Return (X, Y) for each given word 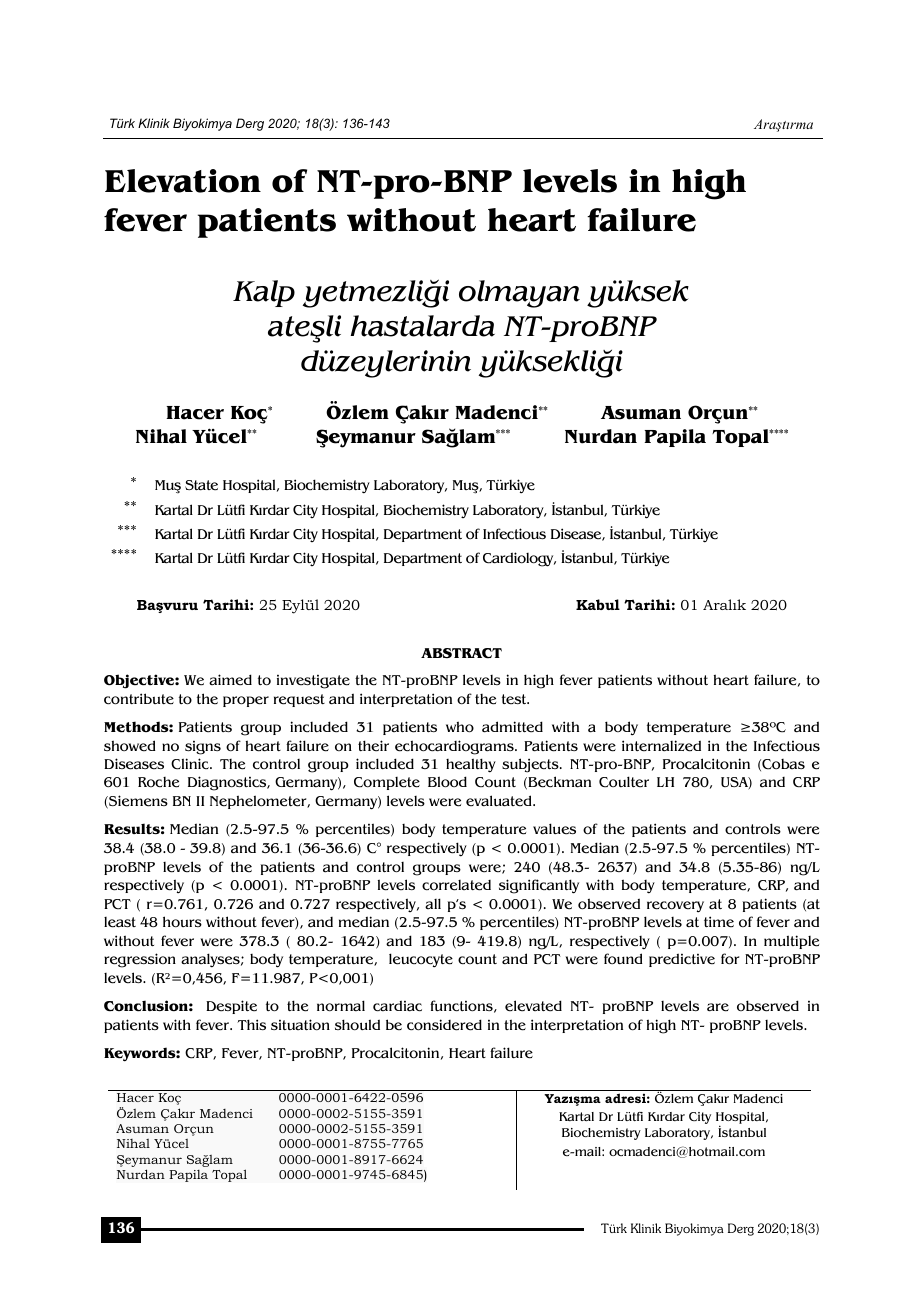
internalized (661, 746)
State (201, 485)
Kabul (598, 604)
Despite (231, 1007)
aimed (230, 680)
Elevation (183, 181)
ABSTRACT (461, 653)
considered (444, 1025)
